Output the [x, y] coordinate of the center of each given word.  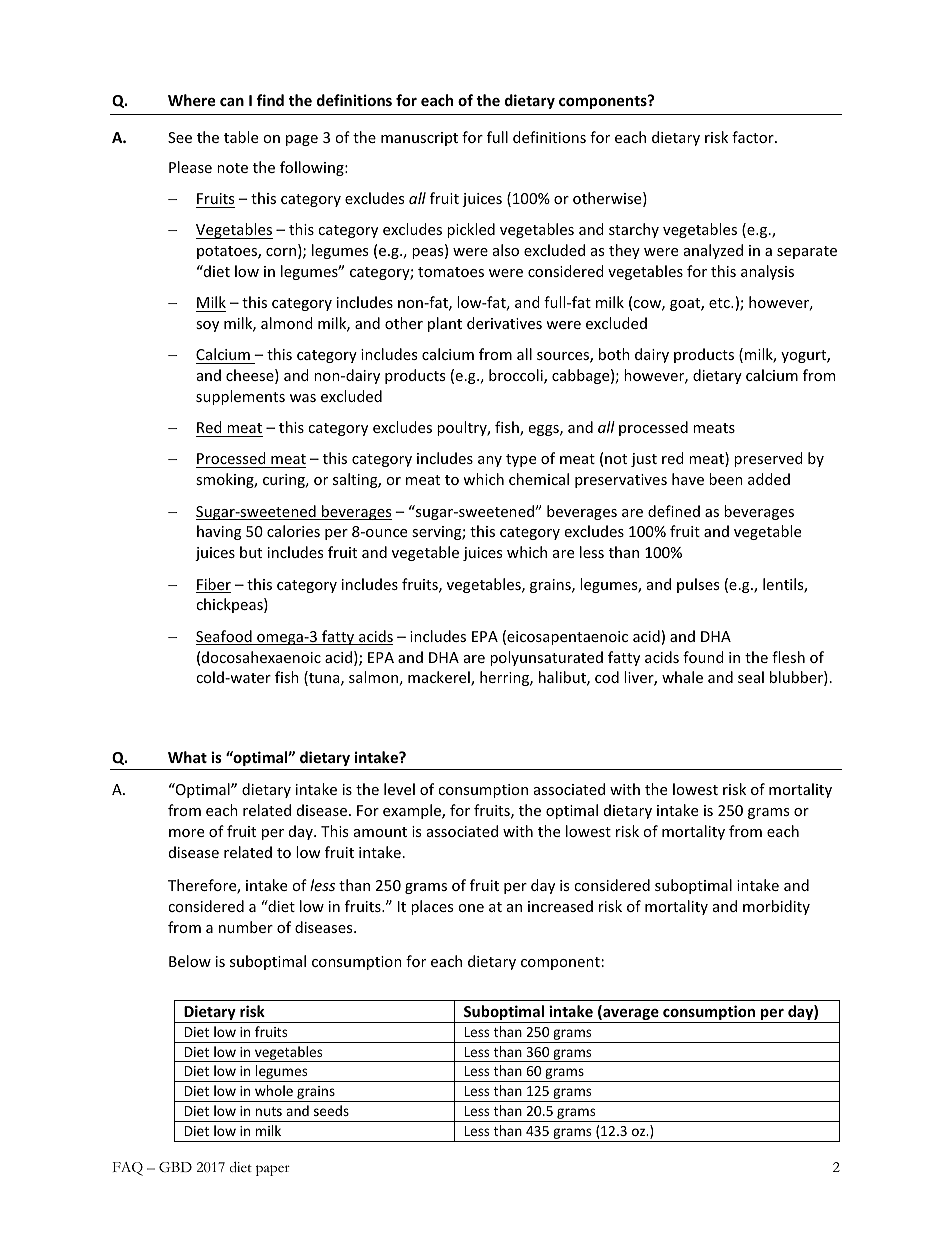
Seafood [225, 637]
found [703, 657]
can [232, 102]
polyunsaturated [546, 658]
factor [754, 137]
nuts [269, 1111]
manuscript [419, 139]
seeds [331, 1110]
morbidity [776, 907]
